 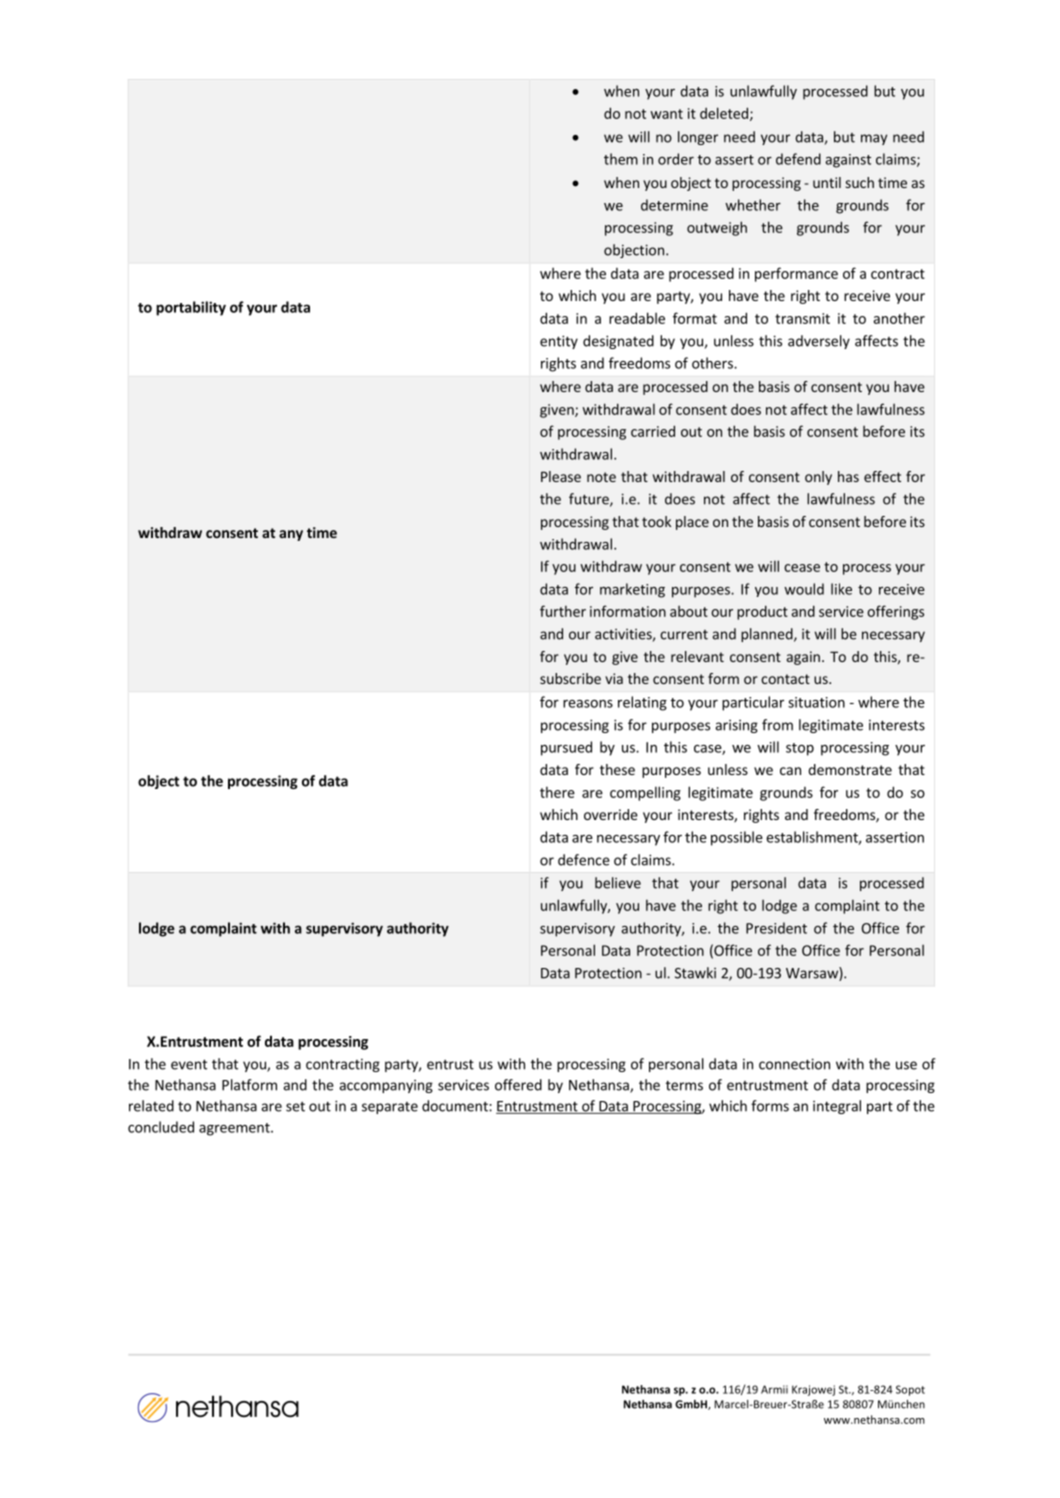 I want to click on defend, so click(x=798, y=159).
